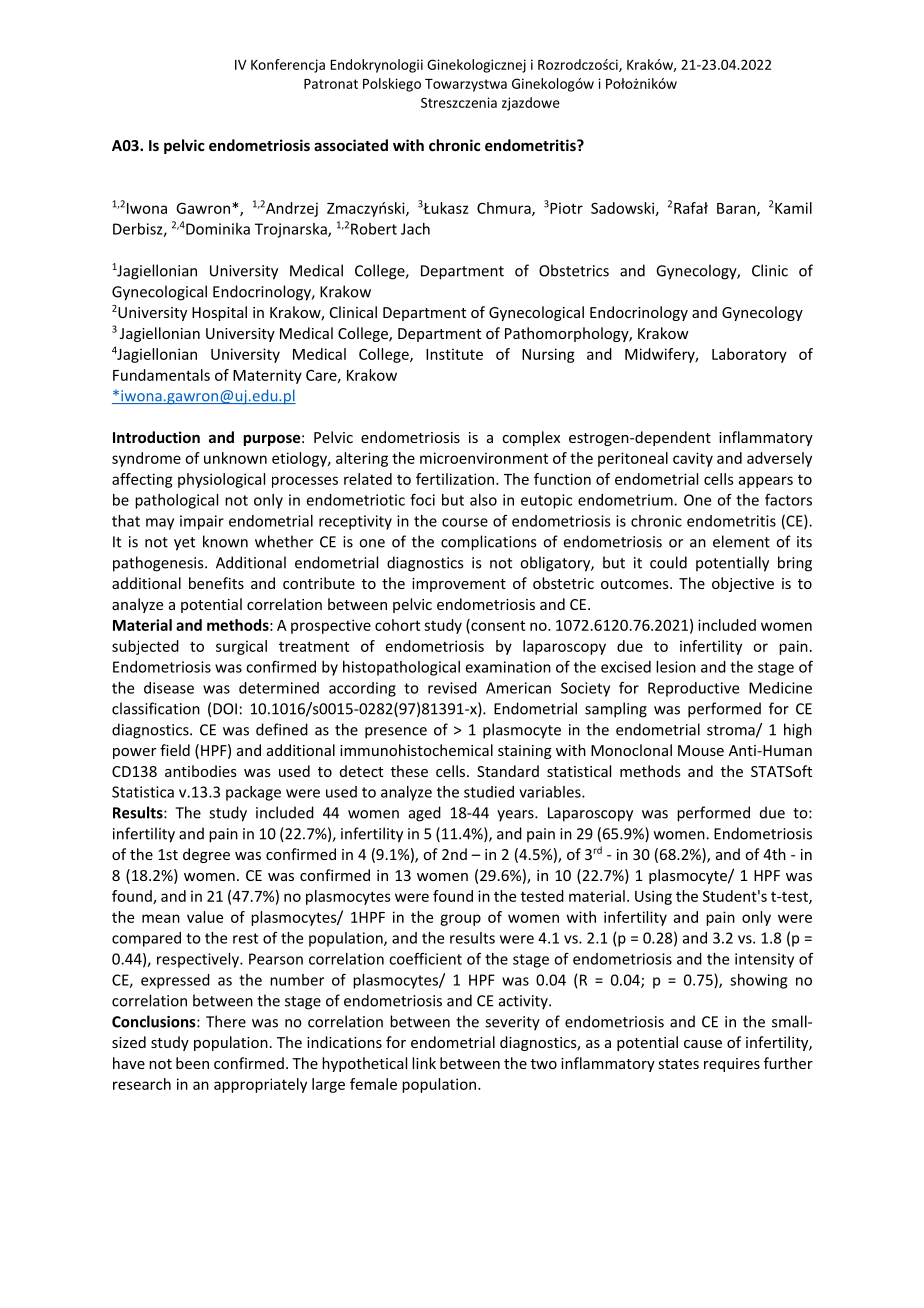 The width and height of the page is (924, 1308). What do you see at coordinates (351, 145) in the page?
I see `associated` at bounding box center [351, 145].
